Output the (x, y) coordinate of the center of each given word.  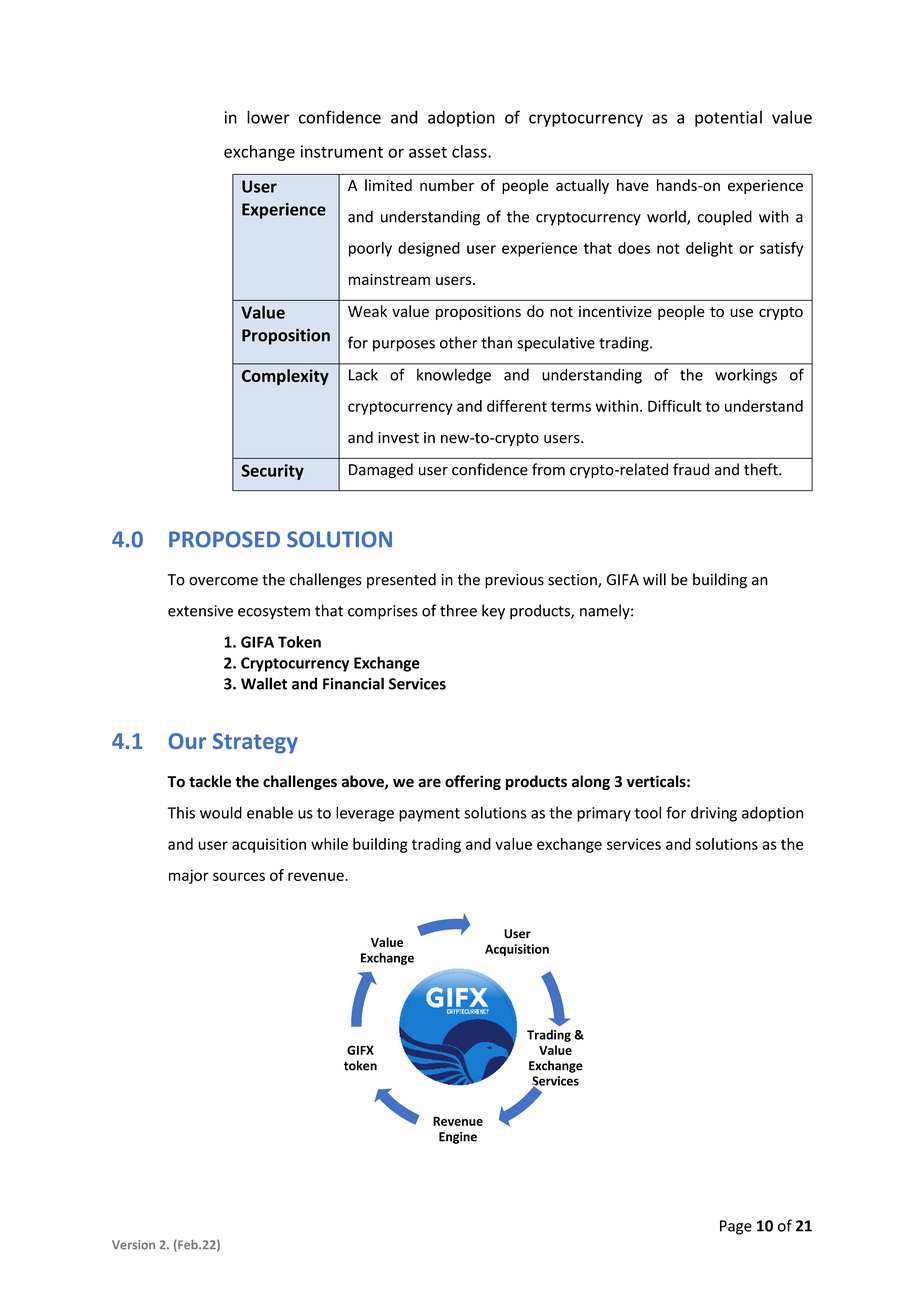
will (654, 579)
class (470, 151)
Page (736, 1227)
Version (133, 1245)
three (458, 610)
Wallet (264, 683)
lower (268, 117)
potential (728, 118)
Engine (458, 1138)
